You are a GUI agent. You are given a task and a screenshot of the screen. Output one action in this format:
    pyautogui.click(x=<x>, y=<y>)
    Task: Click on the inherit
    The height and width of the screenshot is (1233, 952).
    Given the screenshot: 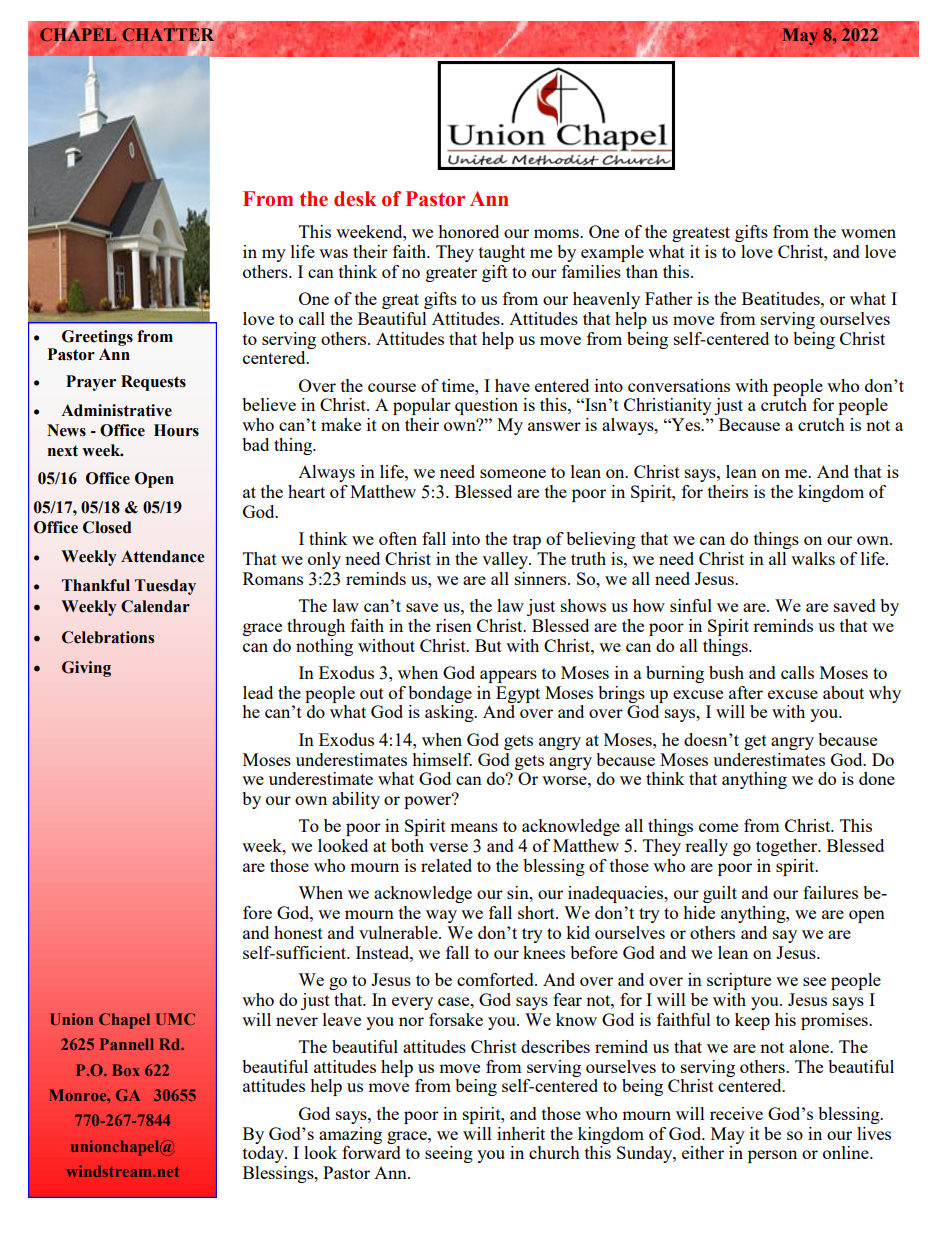 What is the action you would take?
    pyautogui.click(x=521, y=1133)
